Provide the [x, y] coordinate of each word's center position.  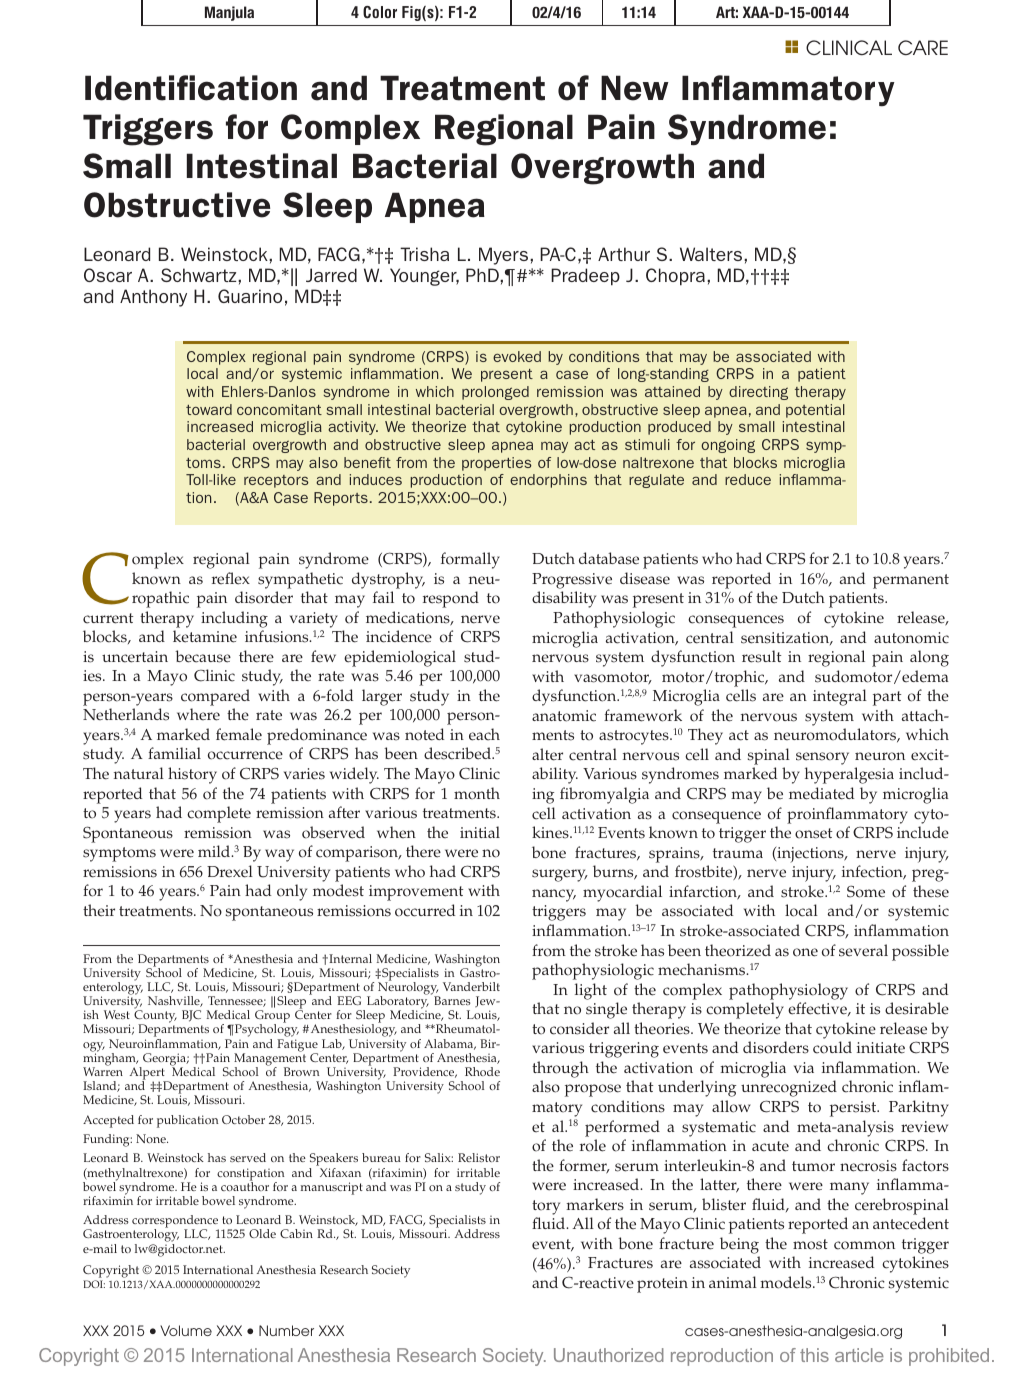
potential [815, 411]
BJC [191, 1016]
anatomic [564, 716]
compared [215, 697]
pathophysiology [788, 991]
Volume [186, 1330]
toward [209, 409]
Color [380, 12]
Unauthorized [609, 1355]
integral [840, 697]
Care [923, 47]
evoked [517, 356]
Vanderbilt [471, 986]
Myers [505, 256]
